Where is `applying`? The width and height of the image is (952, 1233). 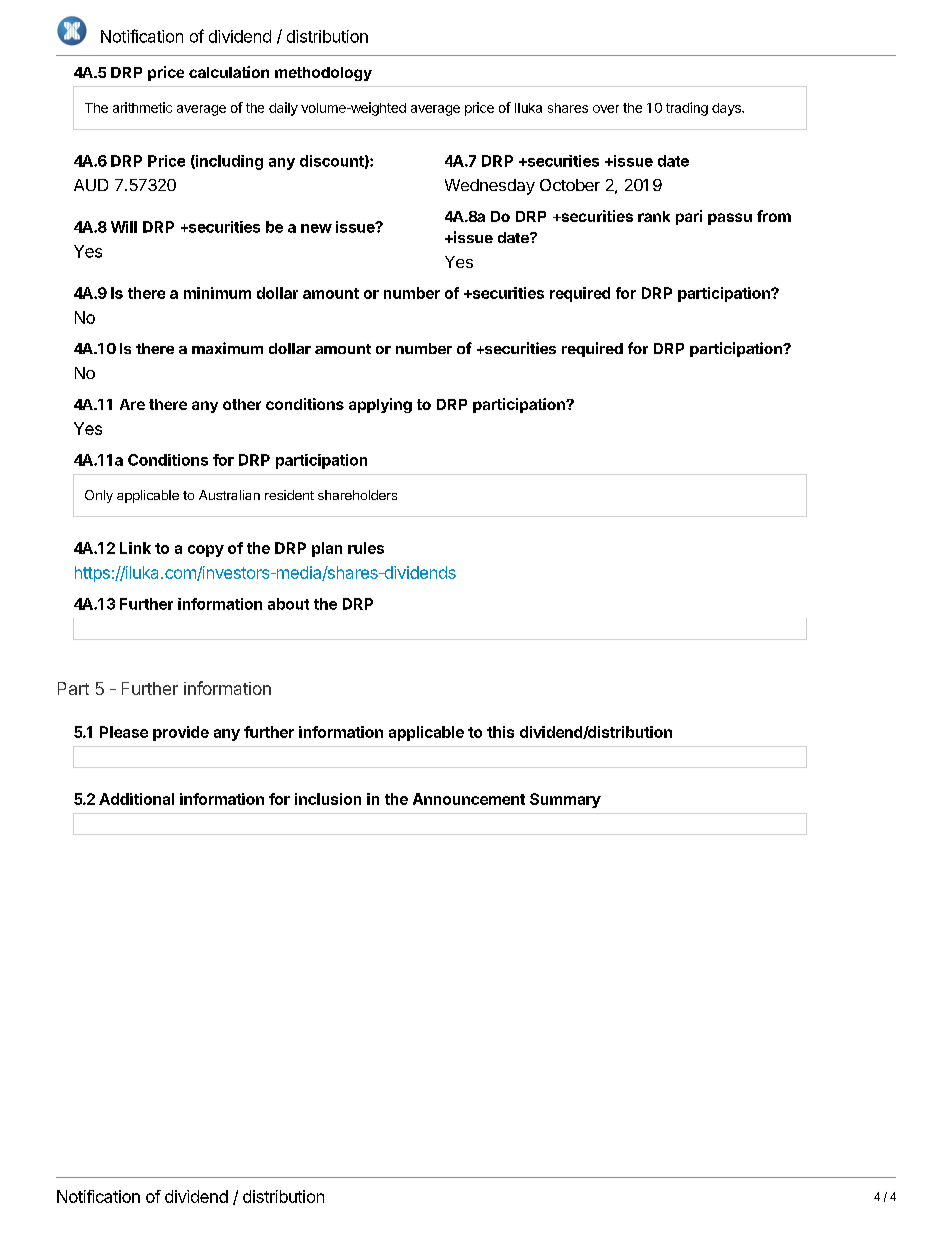
applying is located at coordinates (380, 405).
